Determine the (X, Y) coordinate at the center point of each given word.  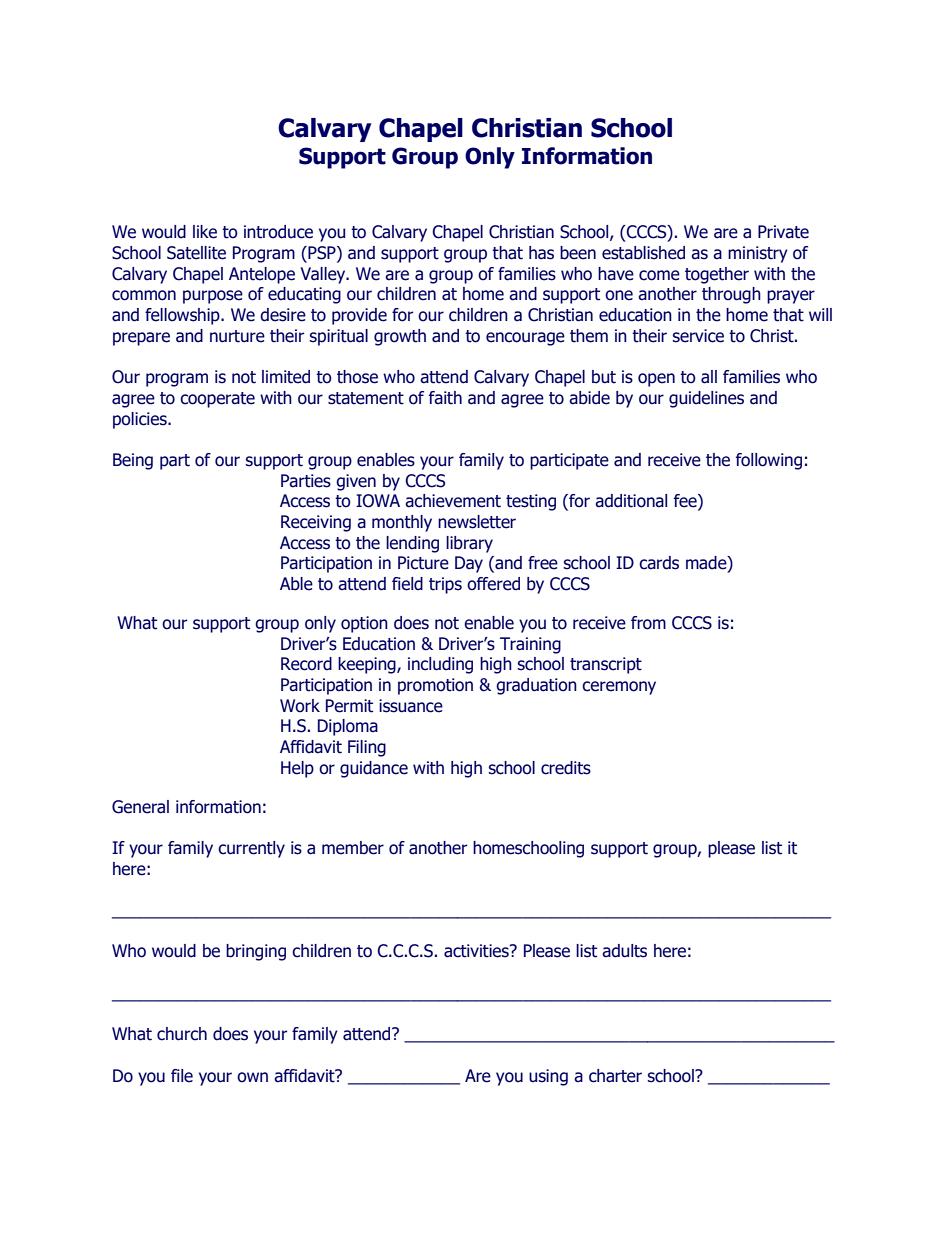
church (182, 1034)
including (440, 665)
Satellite (196, 253)
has (541, 253)
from (648, 623)
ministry (758, 254)
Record (306, 664)
